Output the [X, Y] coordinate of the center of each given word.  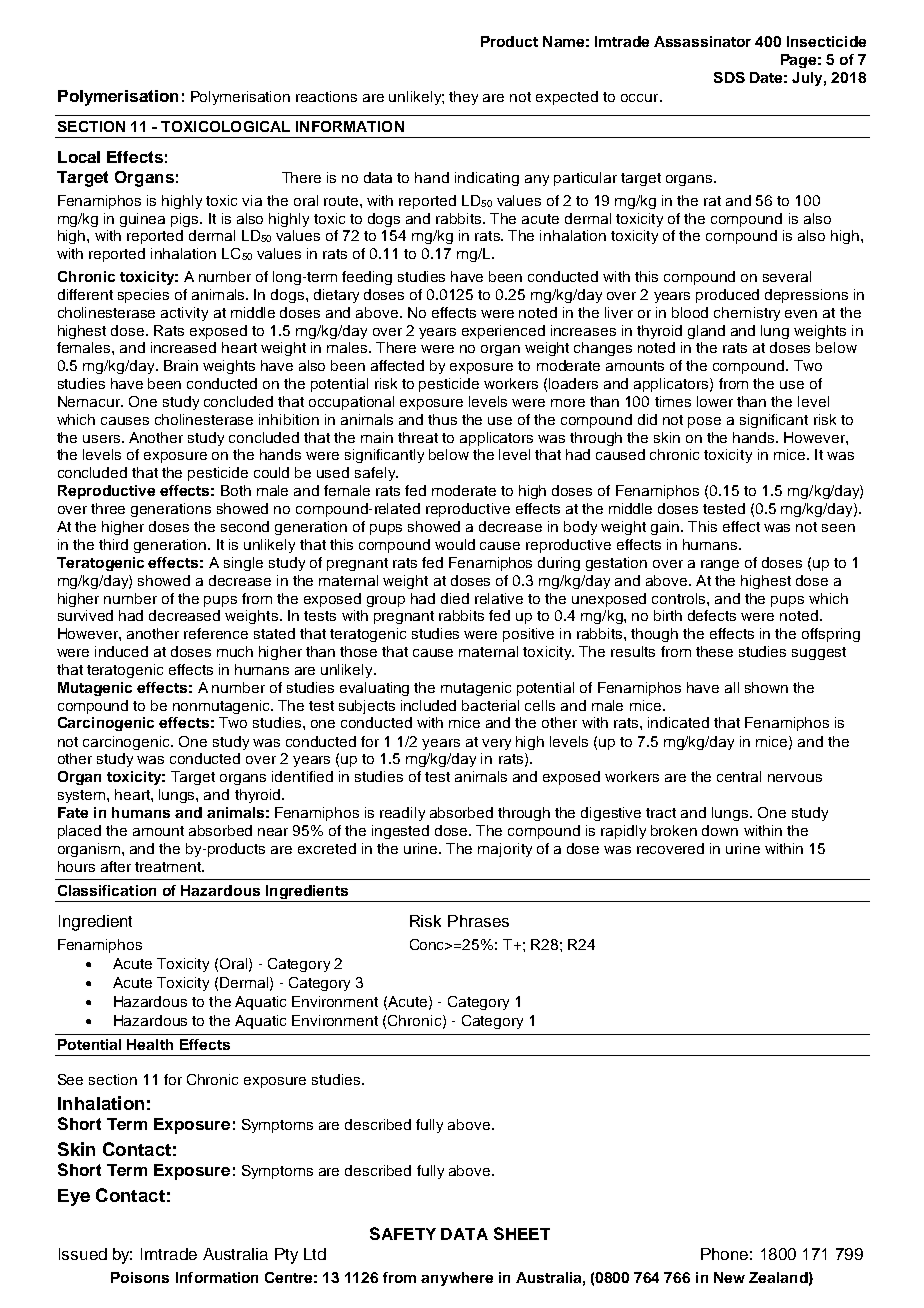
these [714, 651]
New [729, 1277]
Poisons [140, 1277]
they [463, 98]
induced [121, 651]
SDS [729, 77]
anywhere [457, 1279]
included [428, 705]
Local [79, 157]
